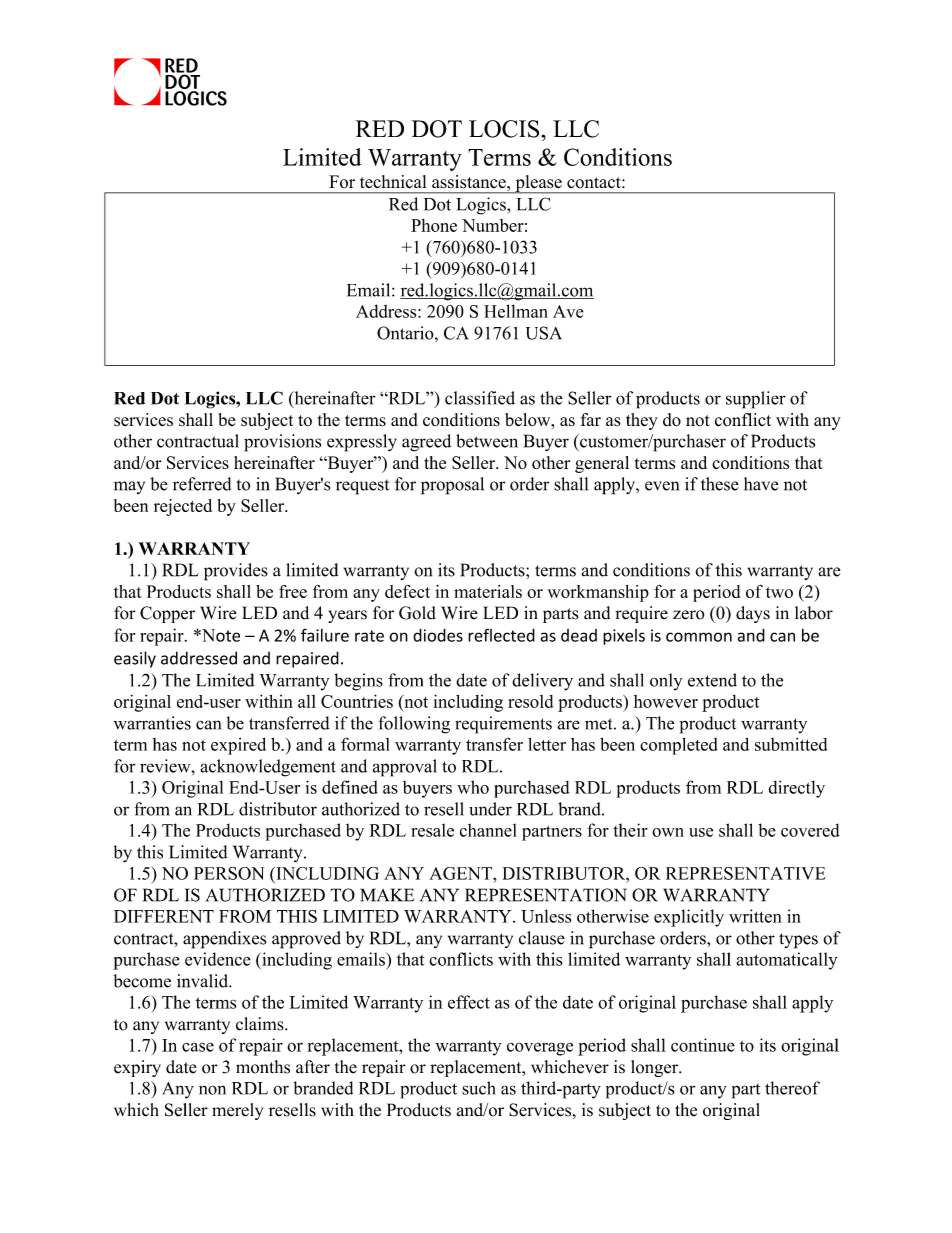 The width and height of the screenshot is (952, 1233). Describe the element at coordinates (212, 1090) in the screenshot. I see `non` at that location.
